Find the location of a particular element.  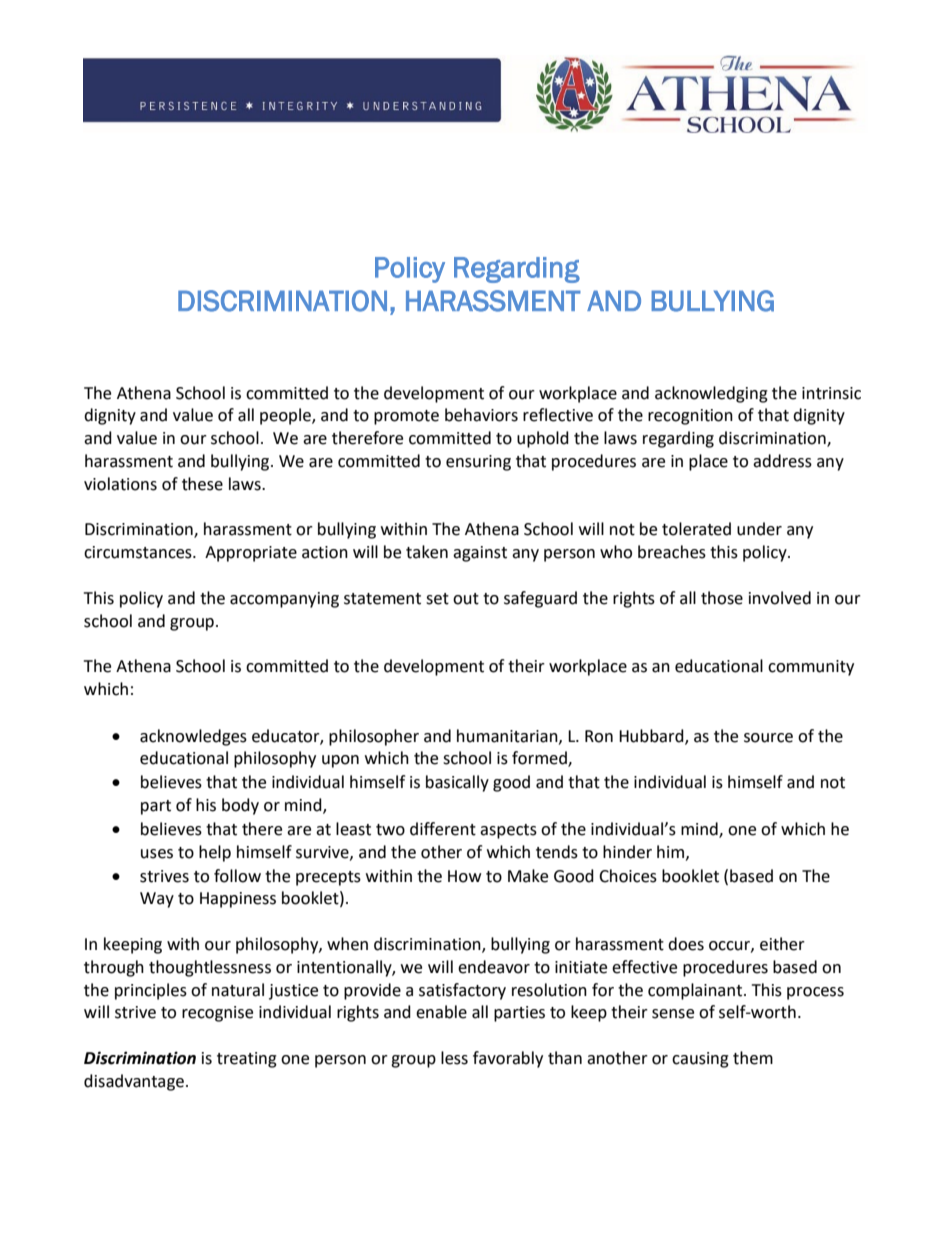

treating is located at coordinates (247, 1060).
